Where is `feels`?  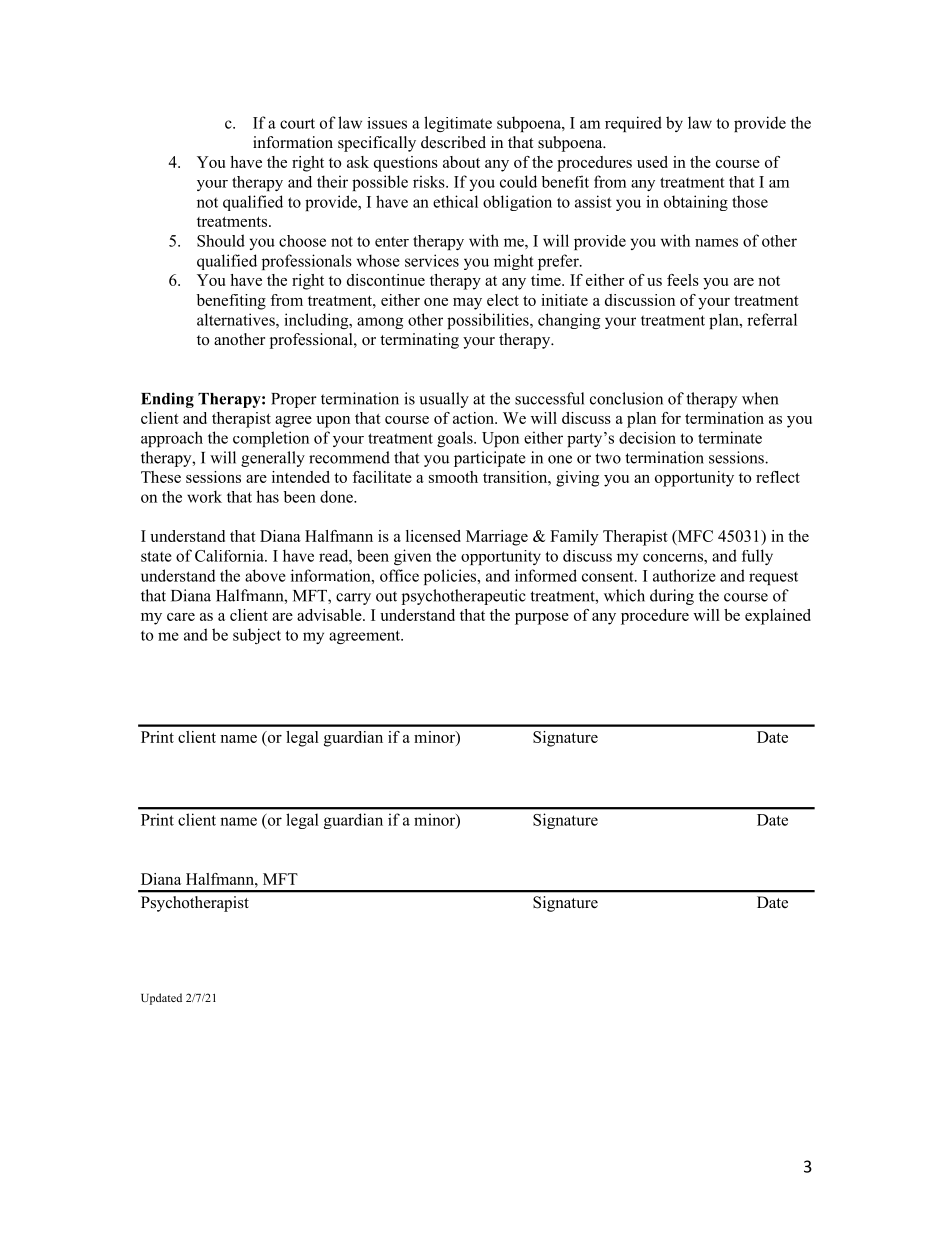
feels is located at coordinates (683, 280).
